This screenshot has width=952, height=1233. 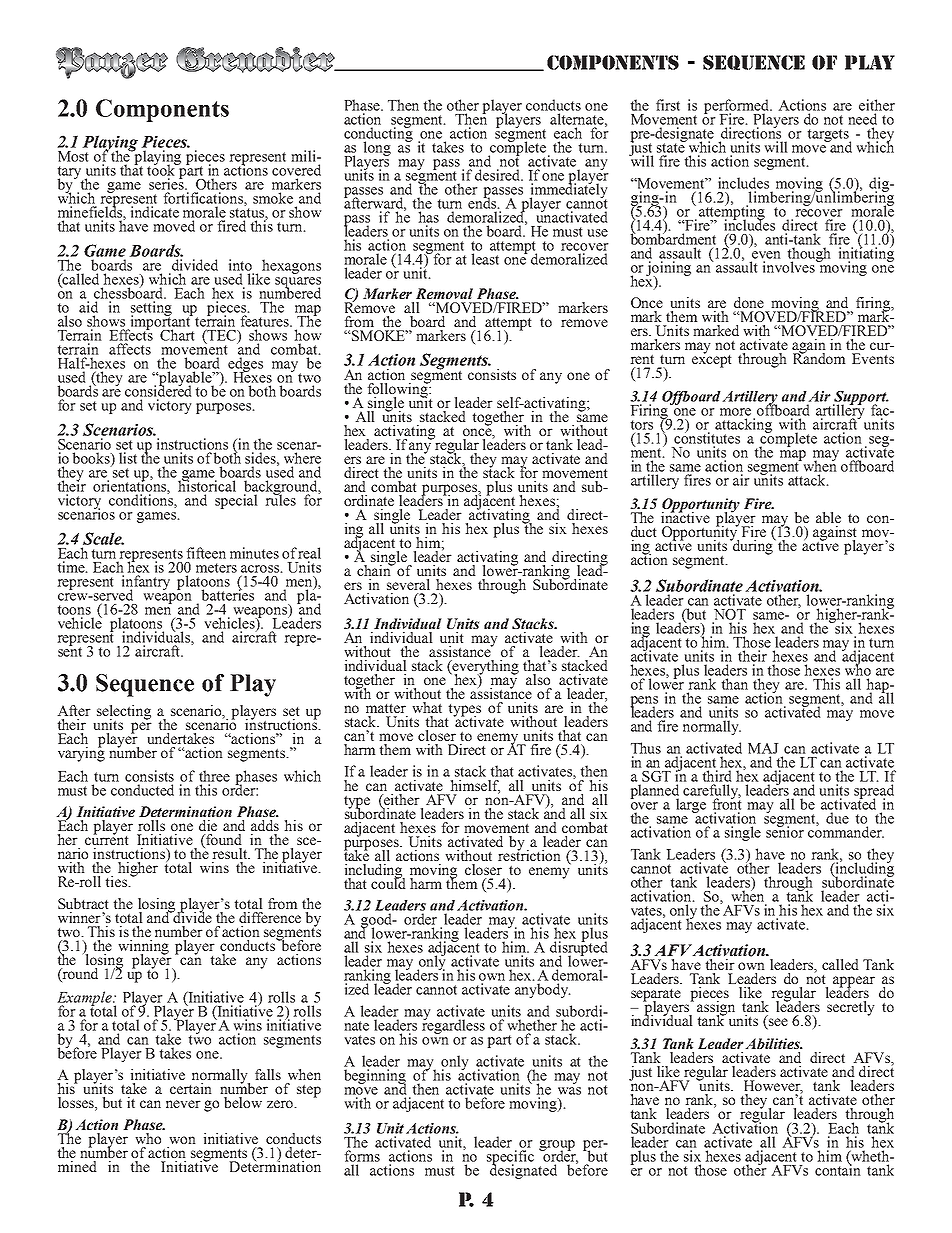 I want to click on several, so click(x=408, y=584).
